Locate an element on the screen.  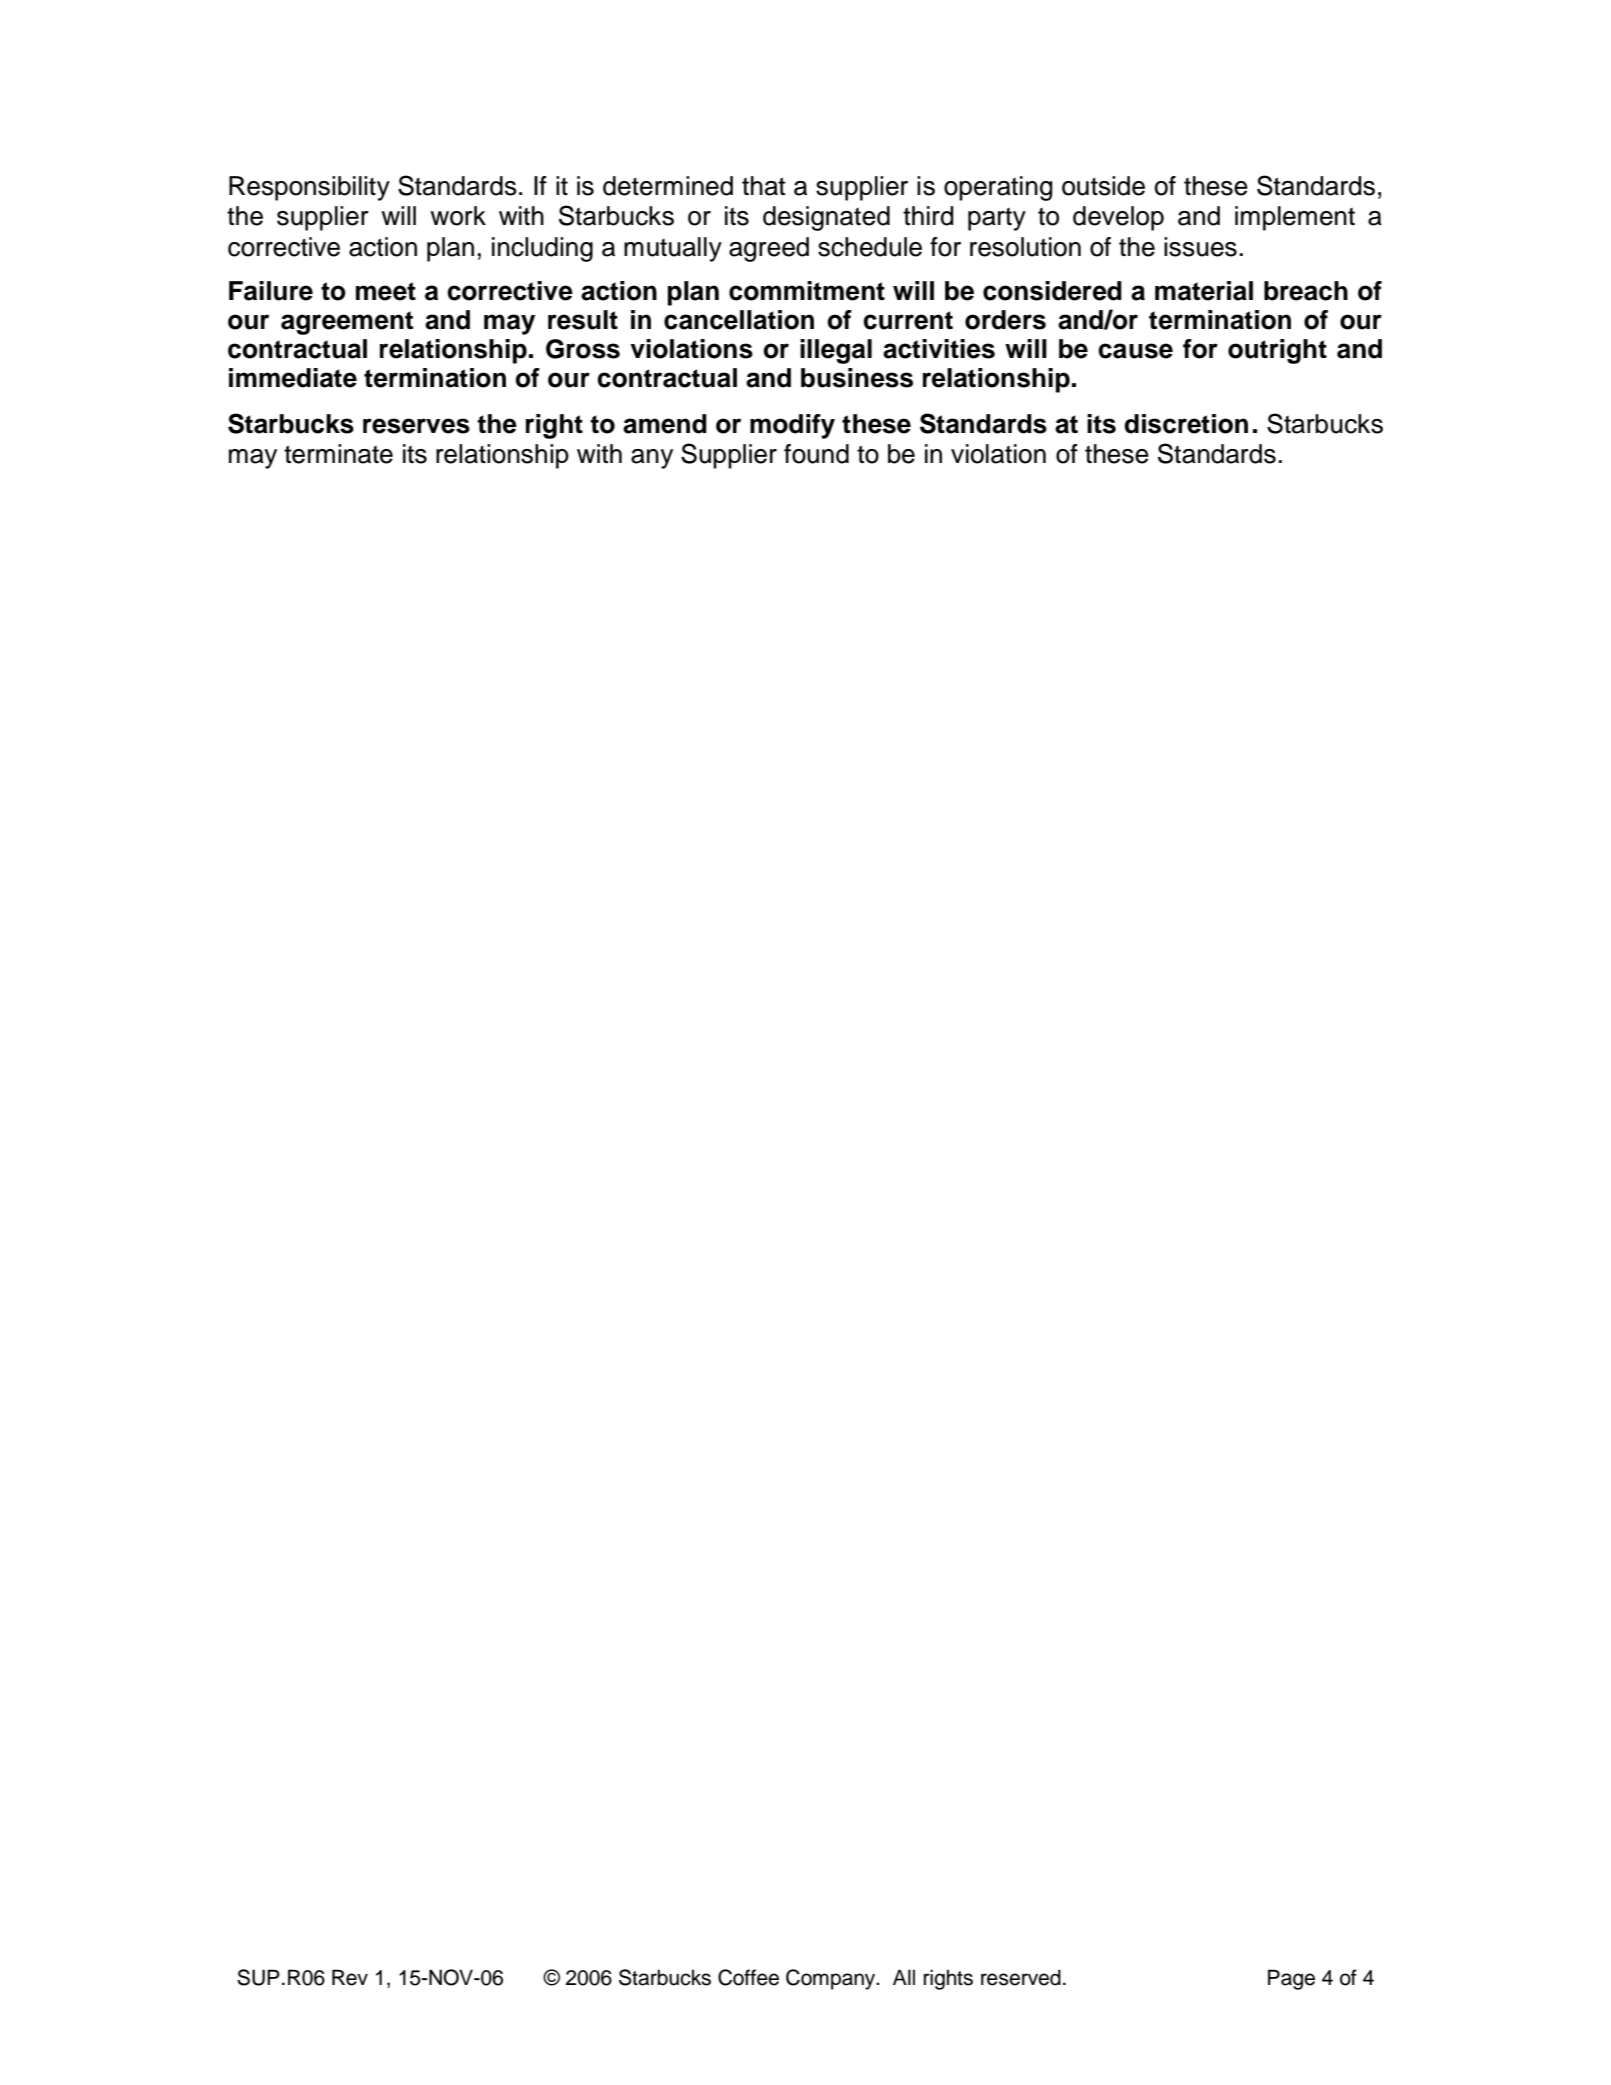
agreed is located at coordinates (769, 249).
